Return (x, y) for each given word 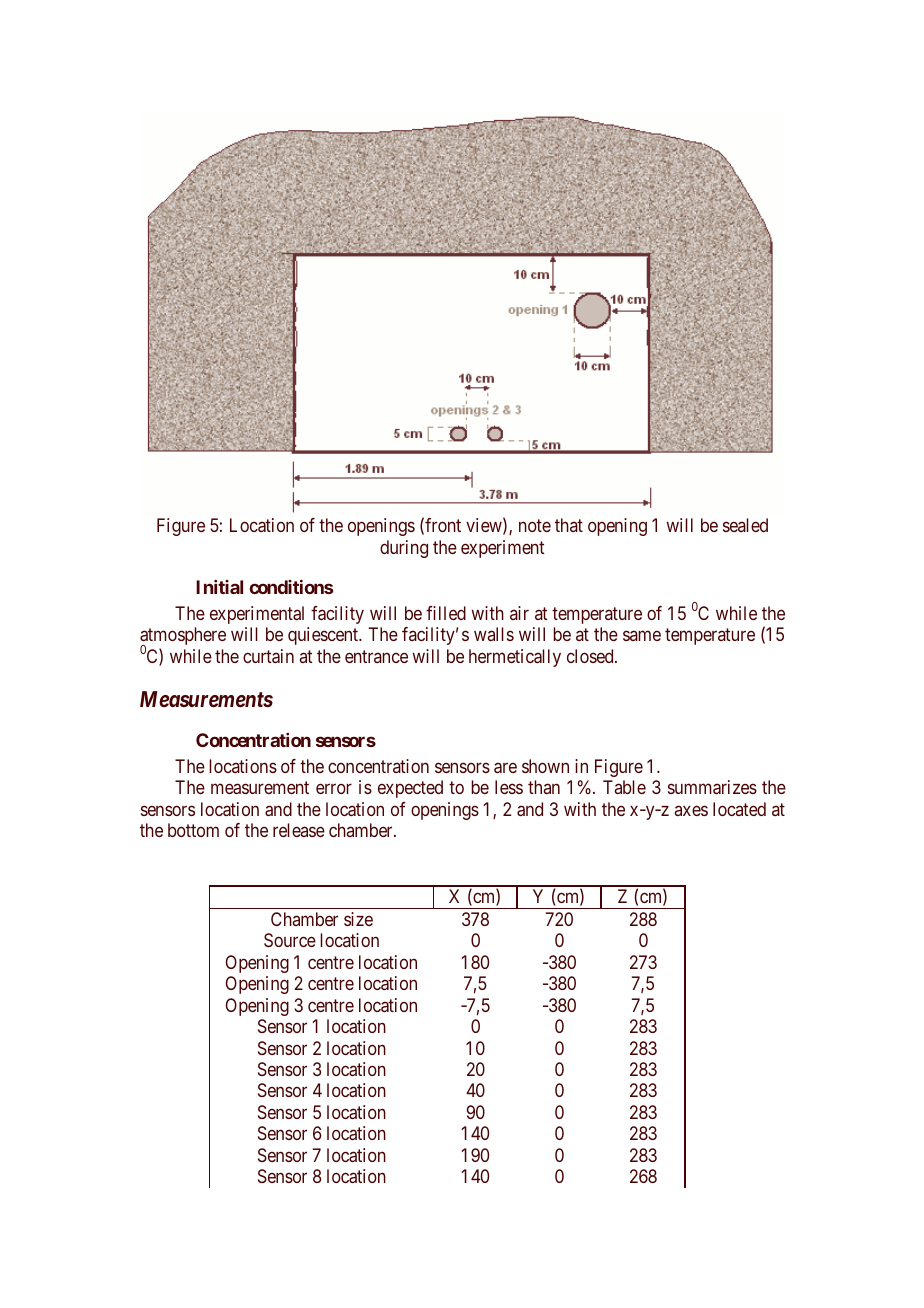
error (334, 789)
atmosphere (183, 637)
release (299, 830)
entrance (376, 656)
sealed (745, 525)
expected (410, 789)
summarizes (712, 787)
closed (591, 656)
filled (446, 613)
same (642, 636)
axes (691, 810)
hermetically (515, 658)
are (505, 767)
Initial (219, 587)
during (404, 549)
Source (290, 940)
